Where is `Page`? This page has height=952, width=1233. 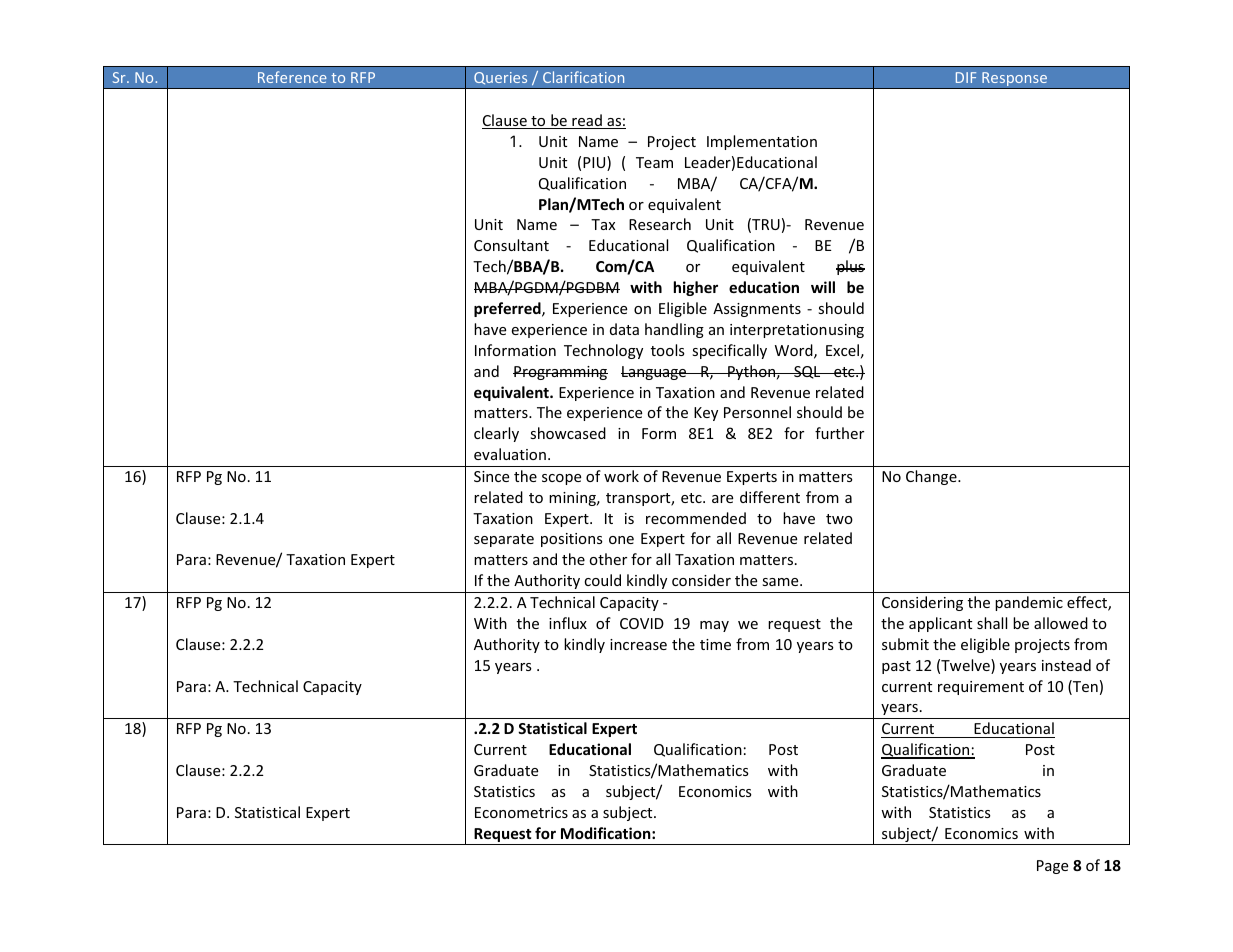 Page is located at coordinates (1052, 867).
